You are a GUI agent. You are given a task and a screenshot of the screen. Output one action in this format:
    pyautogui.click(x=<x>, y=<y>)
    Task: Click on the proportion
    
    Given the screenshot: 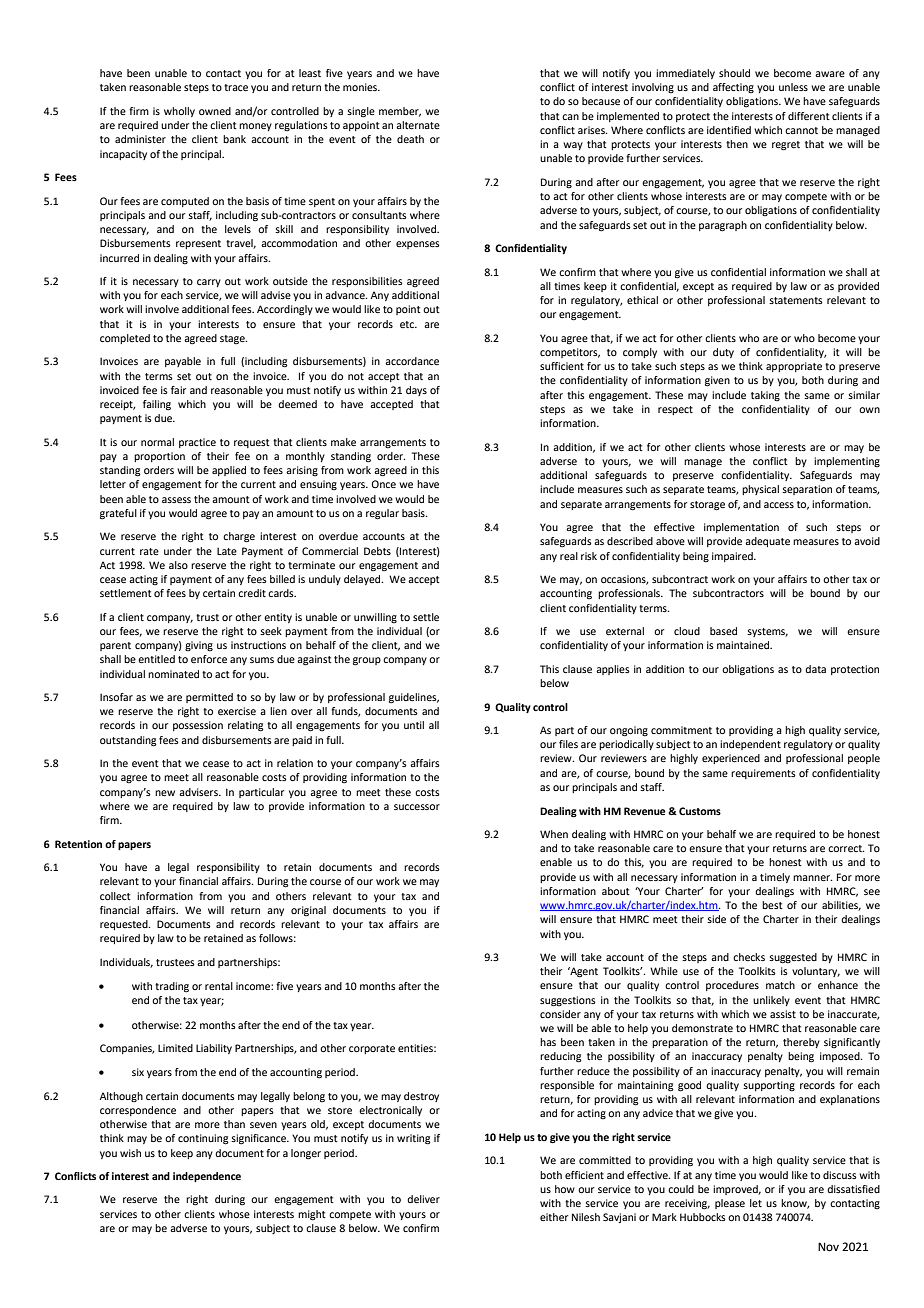 What is the action you would take?
    pyautogui.click(x=159, y=457)
